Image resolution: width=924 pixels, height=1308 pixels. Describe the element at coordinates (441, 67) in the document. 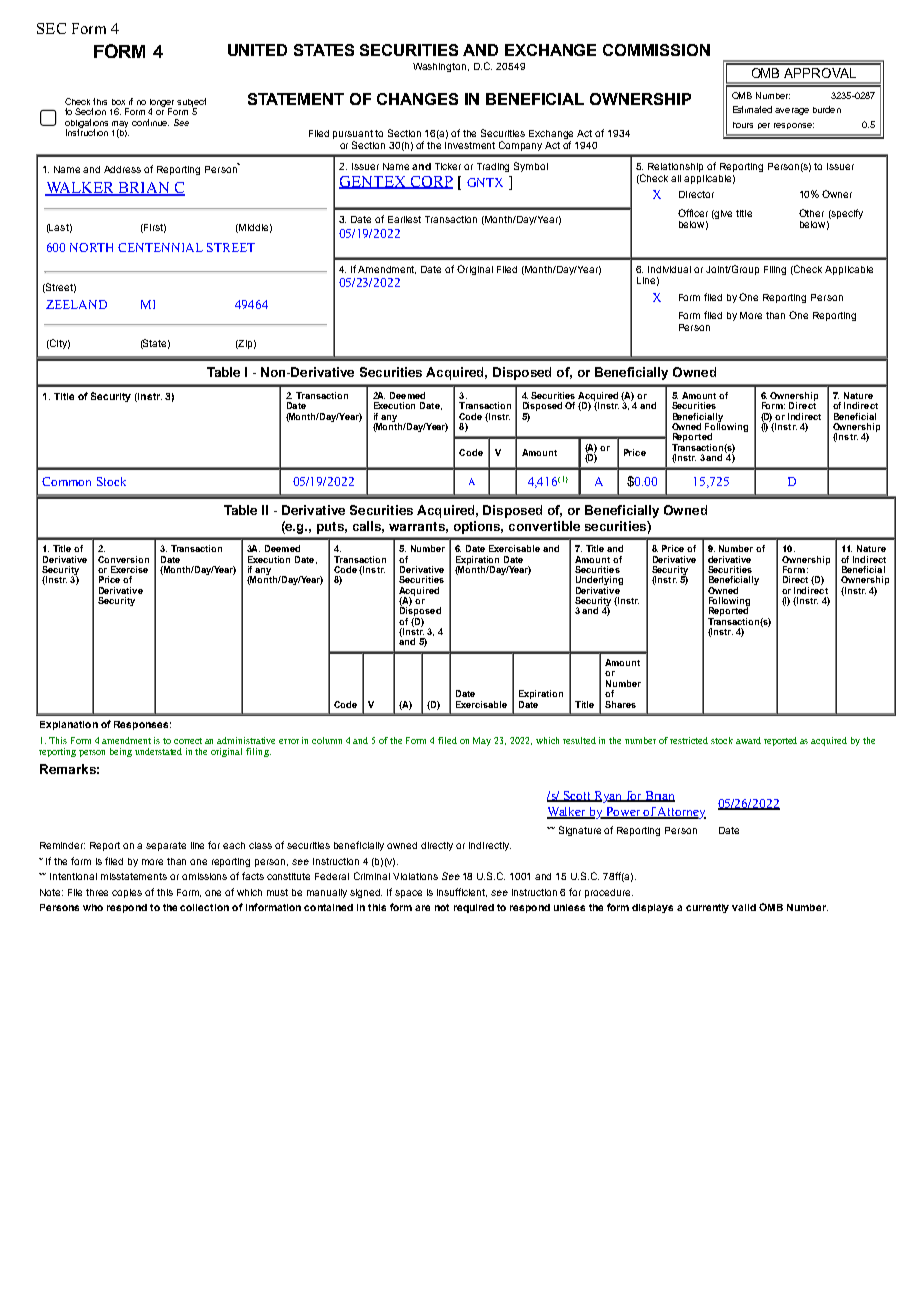

I see `Washington` at that location.
